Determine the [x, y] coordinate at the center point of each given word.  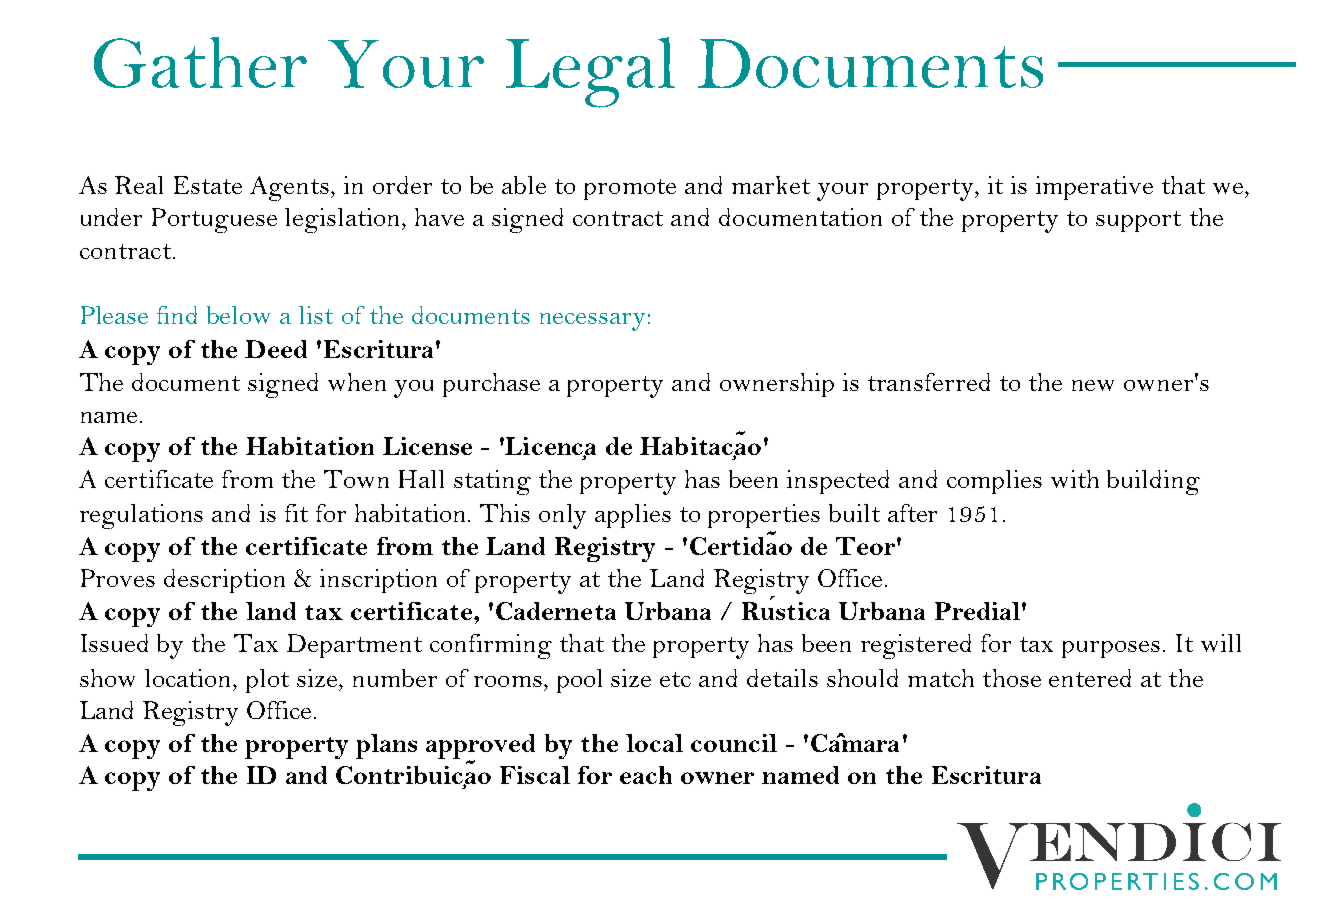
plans [386, 746]
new [1093, 385]
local [654, 743]
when [357, 382]
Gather [200, 62]
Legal [590, 72]
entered [1090, 678]
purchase [491, 385]
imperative [1094, 188]
